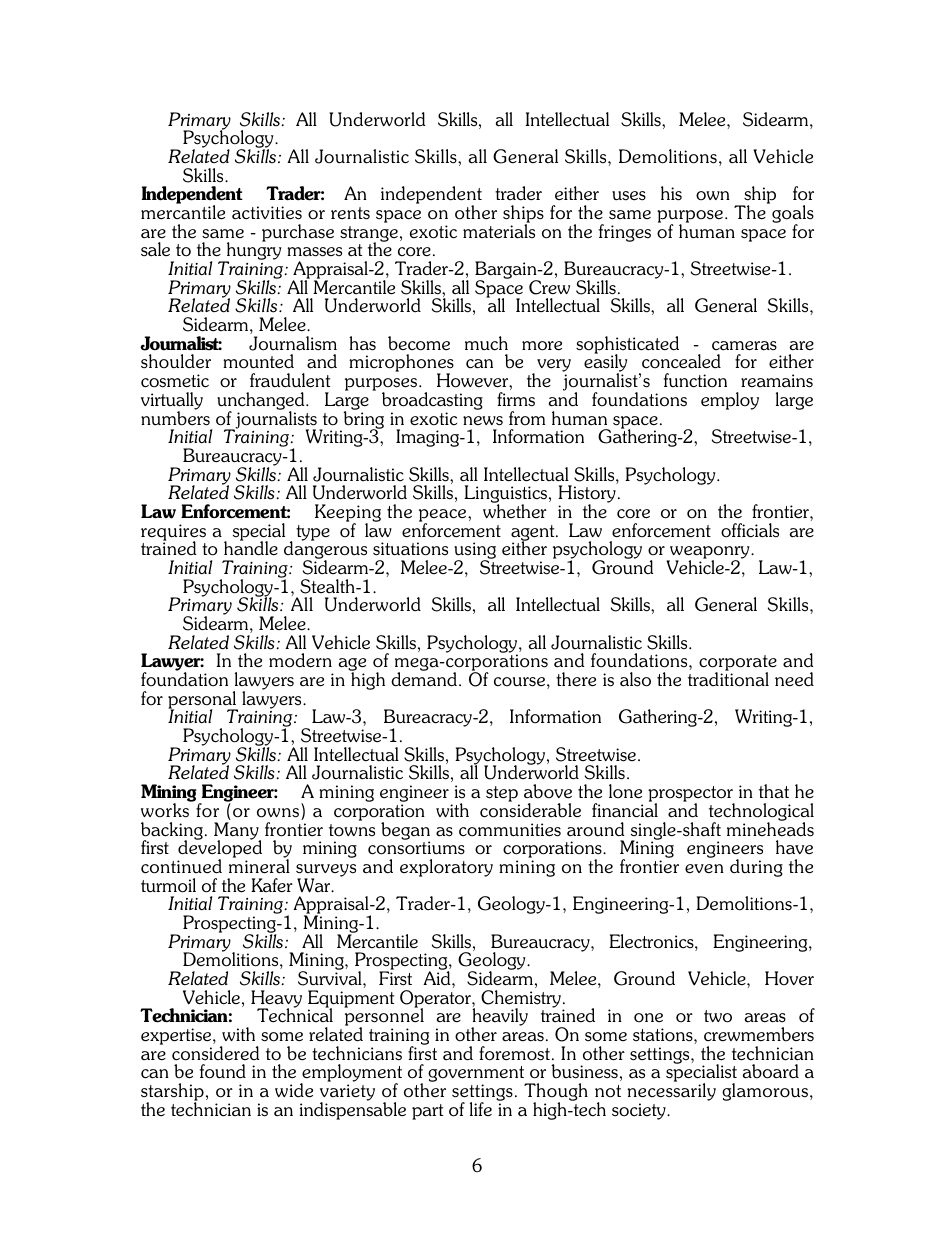  I want to click on peace, so click(444, 516).
